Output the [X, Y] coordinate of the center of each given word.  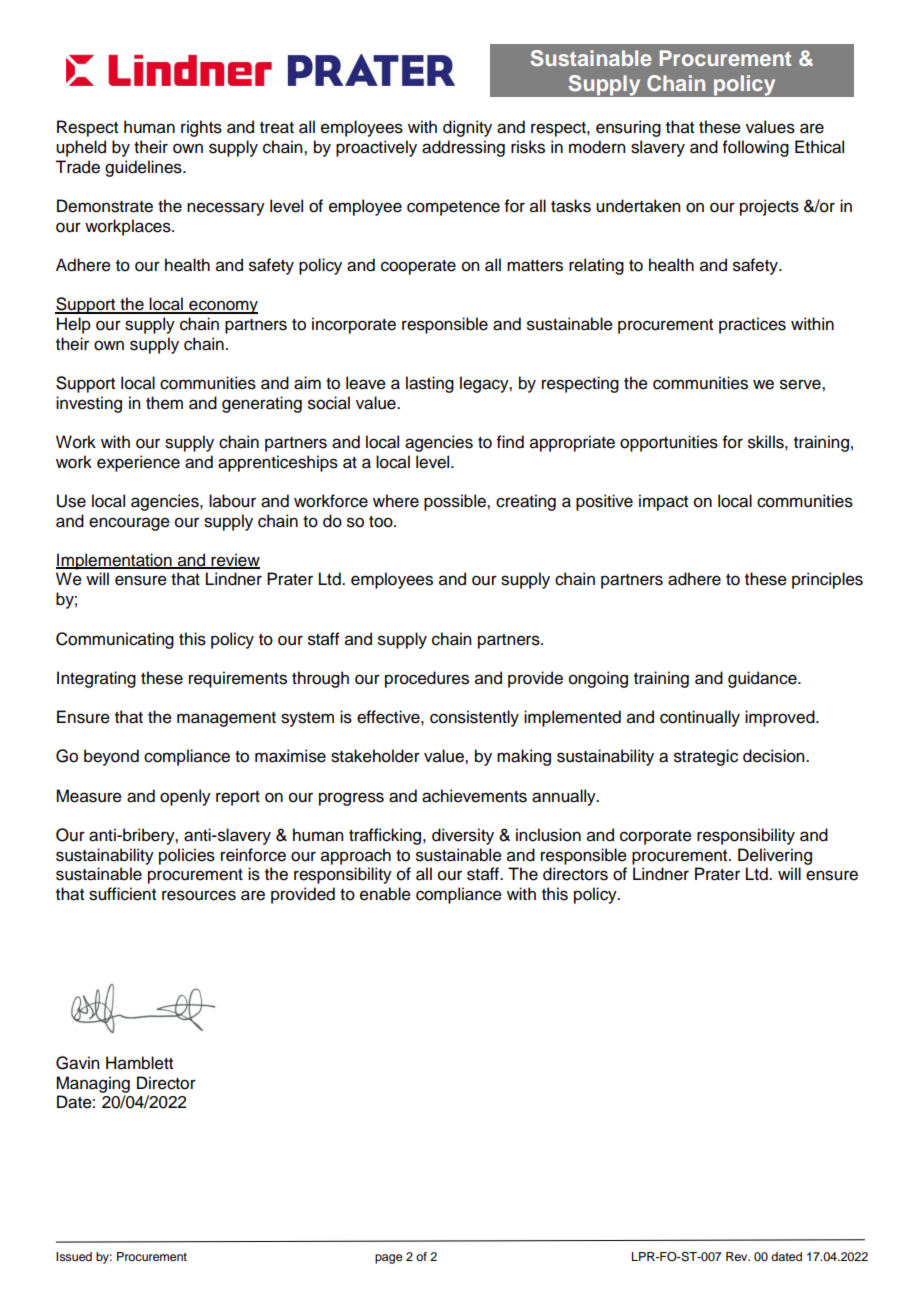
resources [199, 895]
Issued [74, 1256]
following [756, 148]
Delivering [775, 856]
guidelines [144, 168]
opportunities [669, 443]
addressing [463, 148]
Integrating [96, 679]
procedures [427, 679]
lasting [430, 384]
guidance [763, 679]
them [164, 403]
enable [385, 894]
